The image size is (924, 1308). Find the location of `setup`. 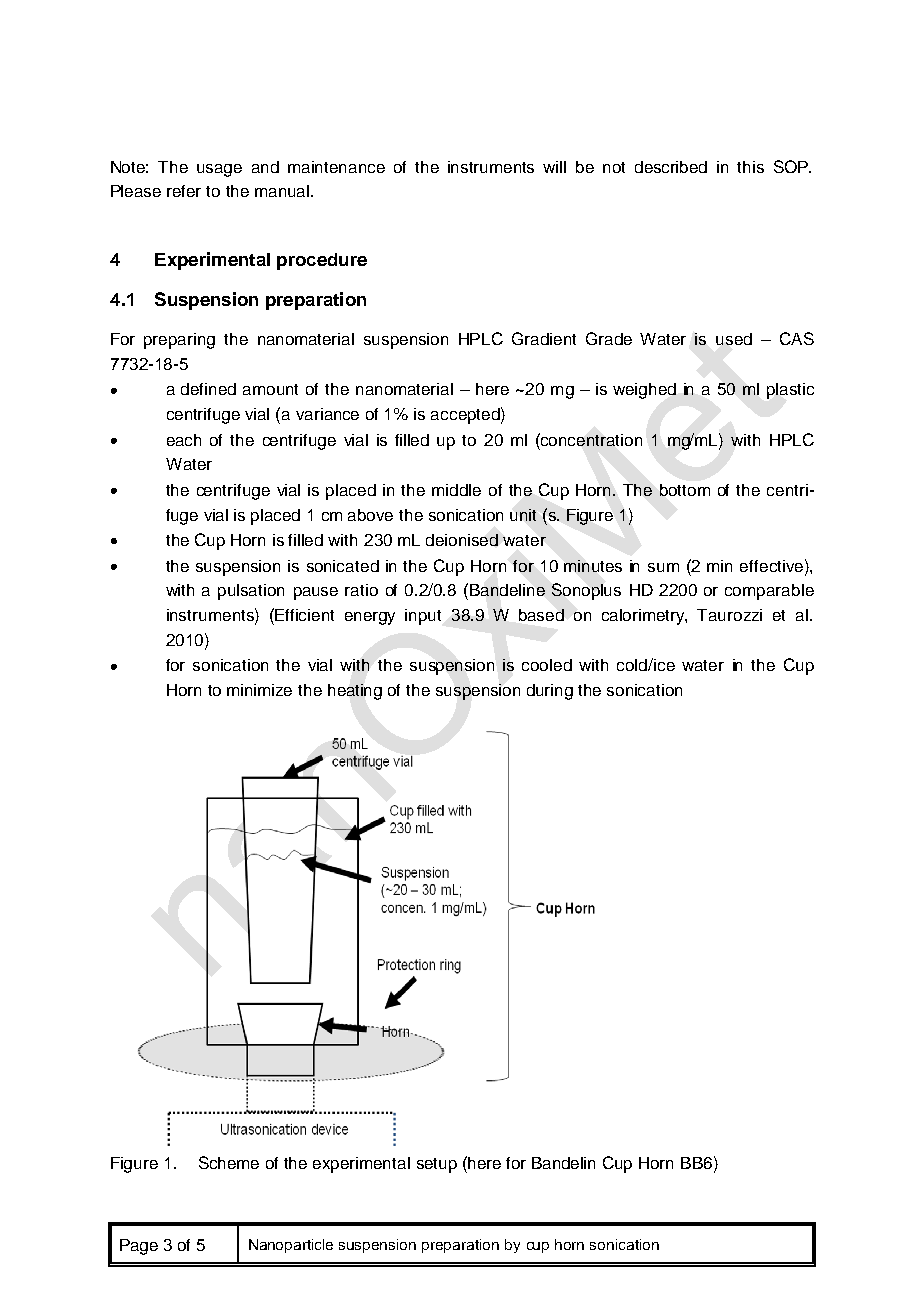

setup is located at coordinates (437, 1165).
